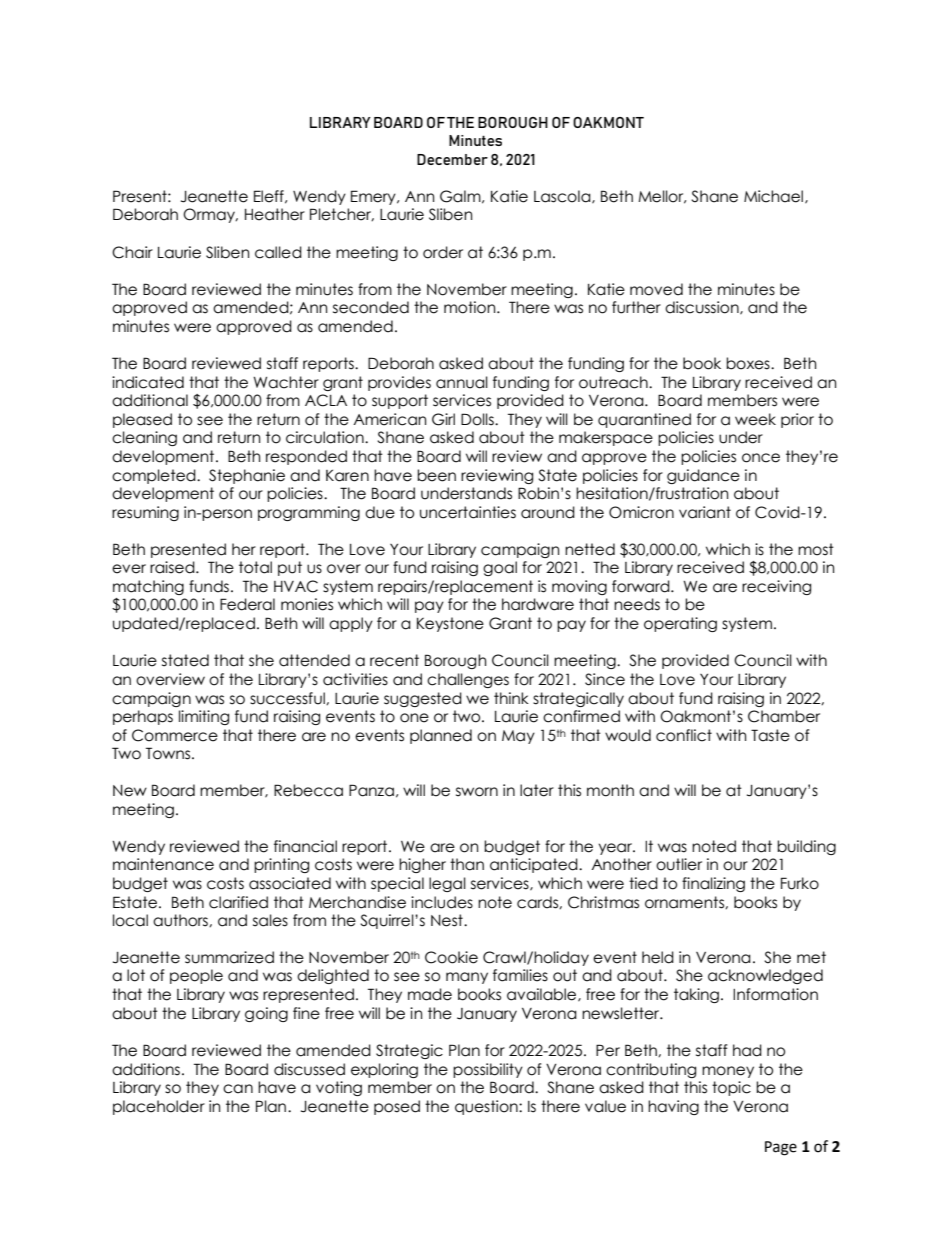 The image size is (952, 1233). Describe the element at coordinates (247, 604) in the image. I see `Federal` at that location.
